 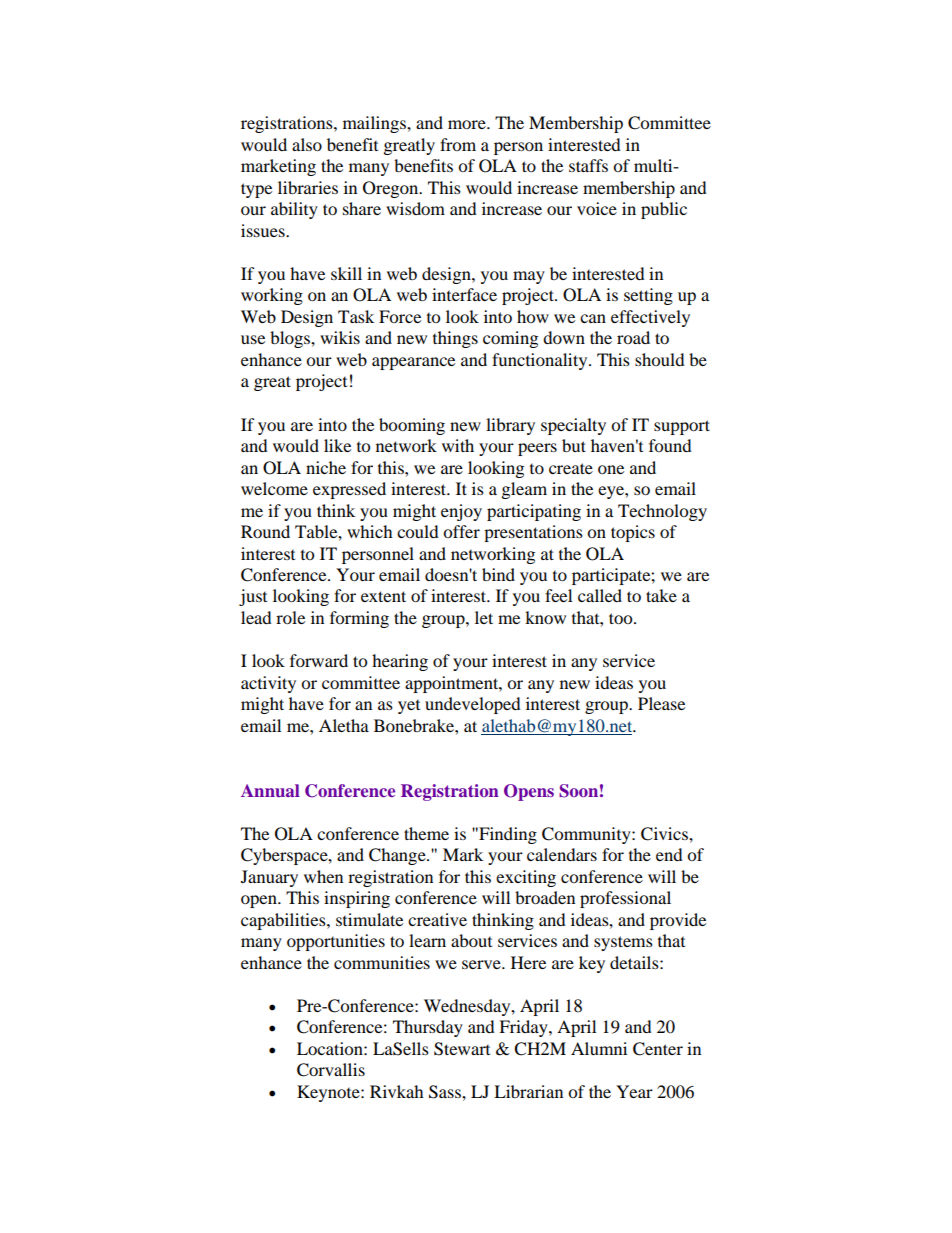 What do you see at coordinates (588, 165) in the screenshot?
I see `staffs` at bounding box center [588, 165].
